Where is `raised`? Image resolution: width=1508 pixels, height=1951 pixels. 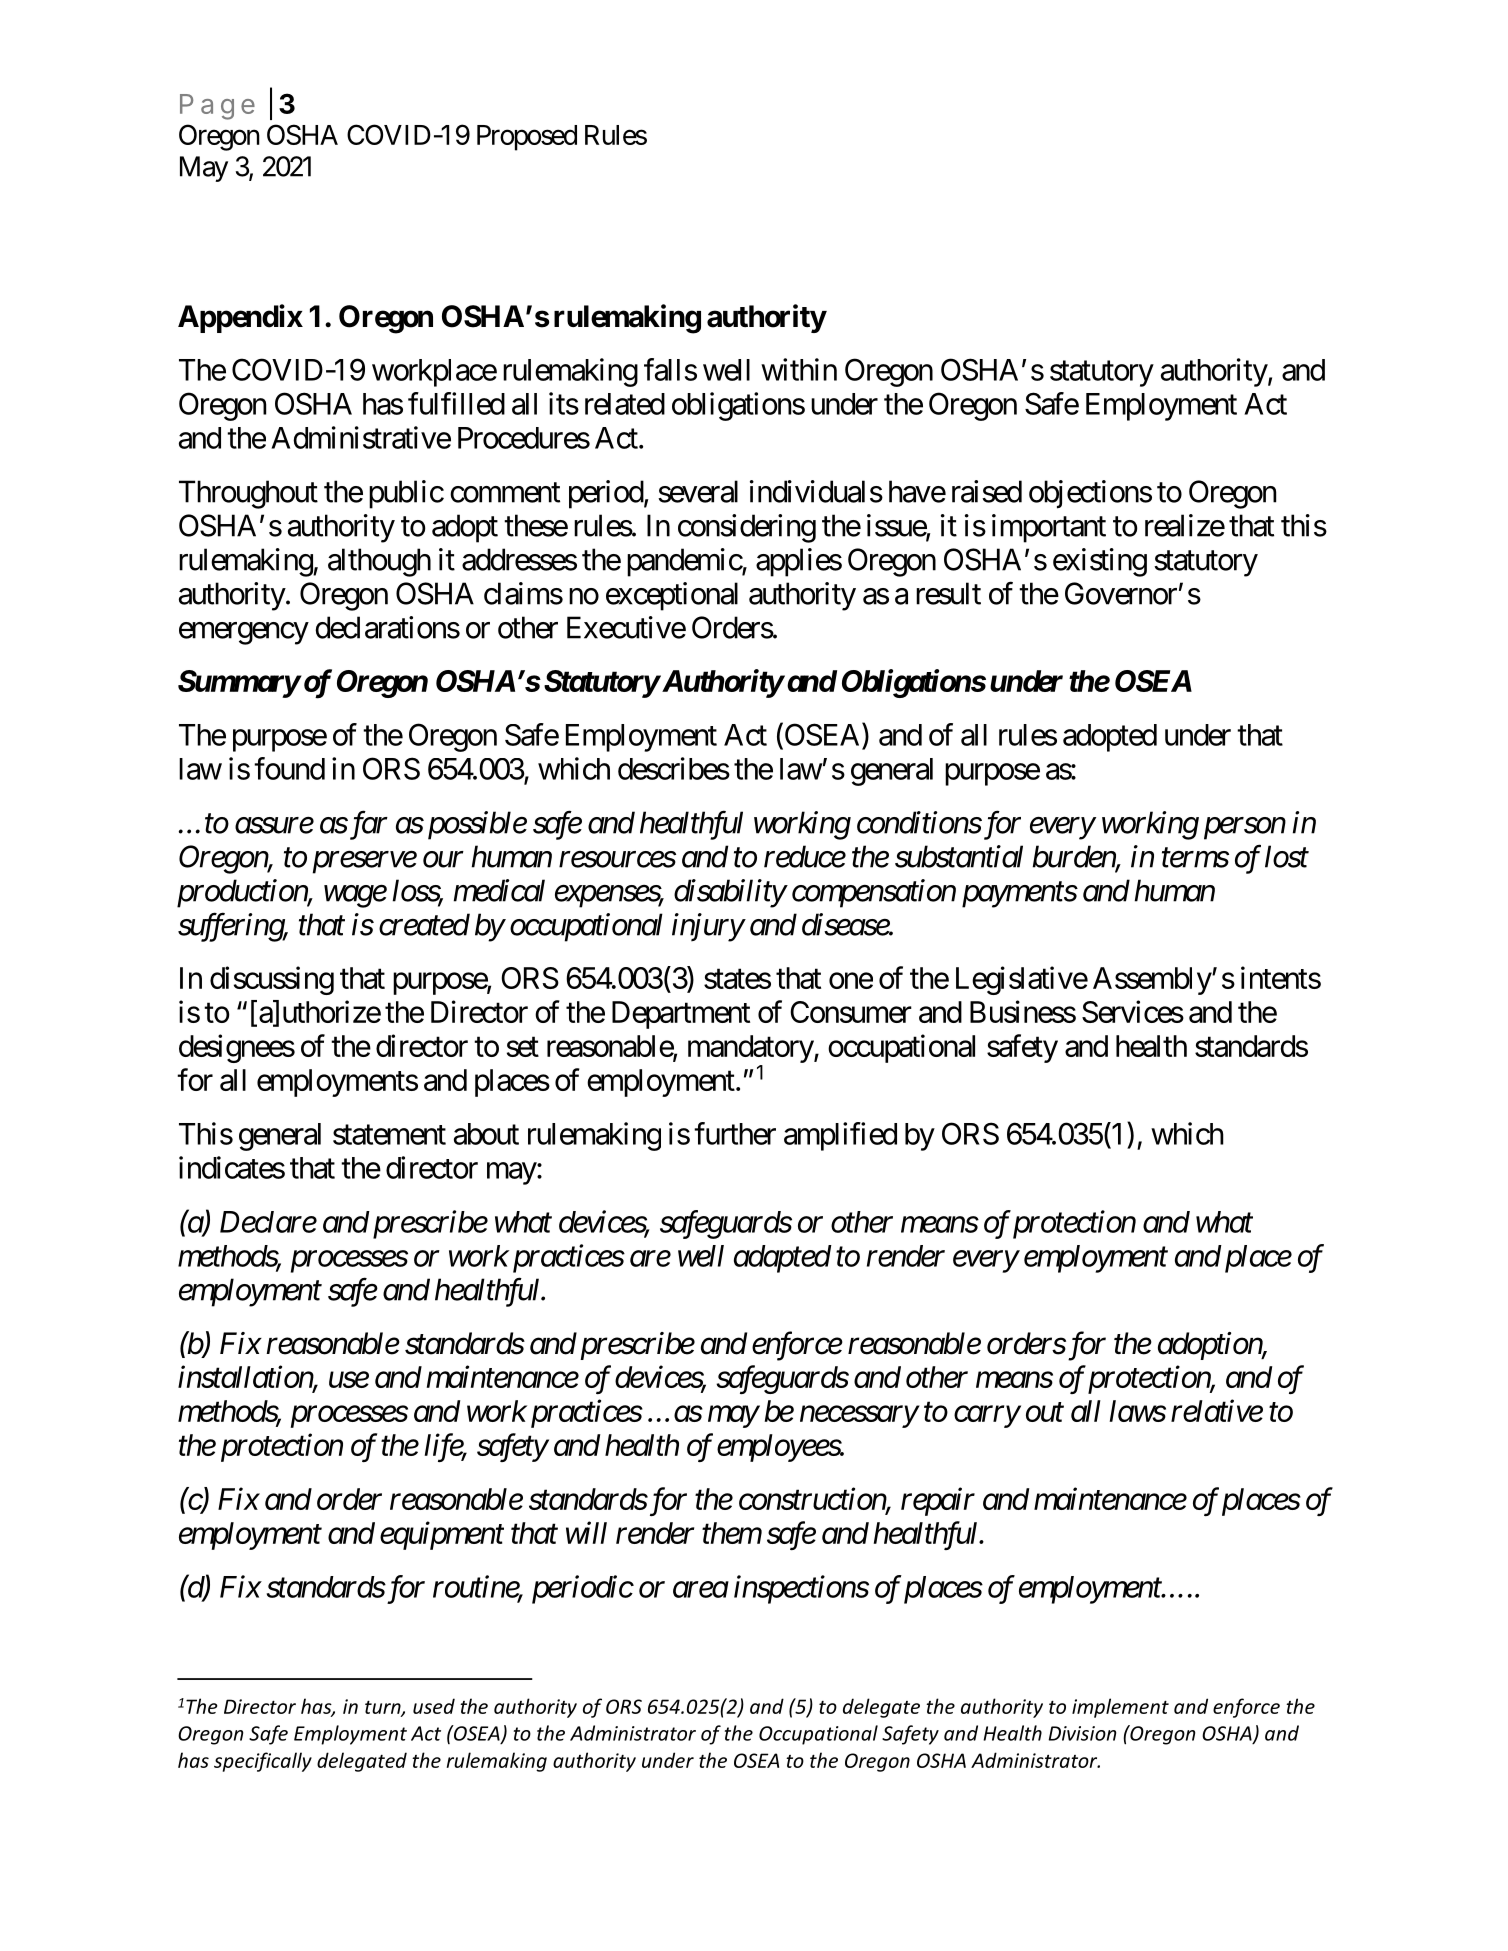 raised is located at coordinates (987, 491).
